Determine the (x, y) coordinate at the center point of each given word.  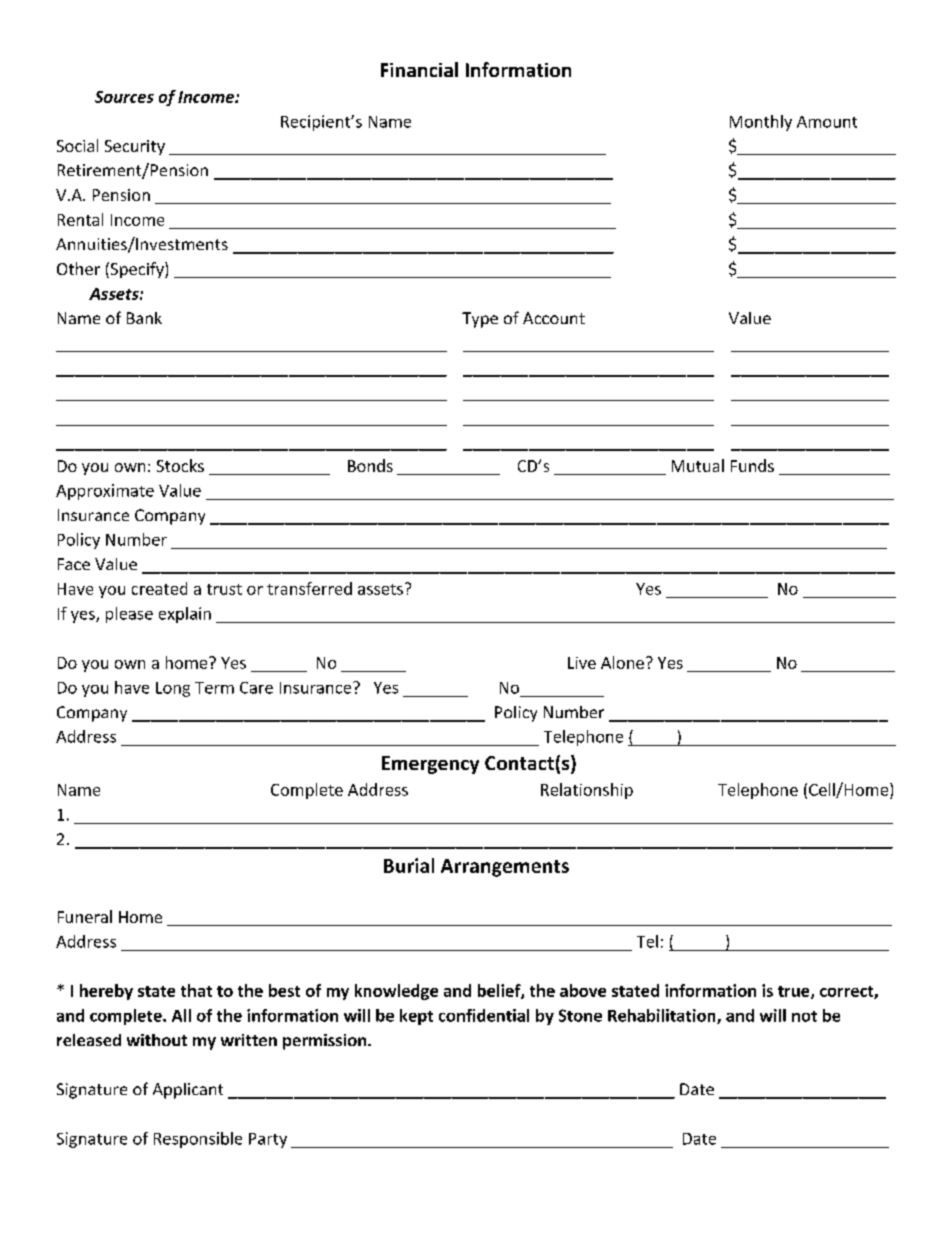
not (804, 1016)
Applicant (188, 1091)
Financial (419, 69)
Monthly (761, 123)
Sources (124, 97)
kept (416, 1017)
